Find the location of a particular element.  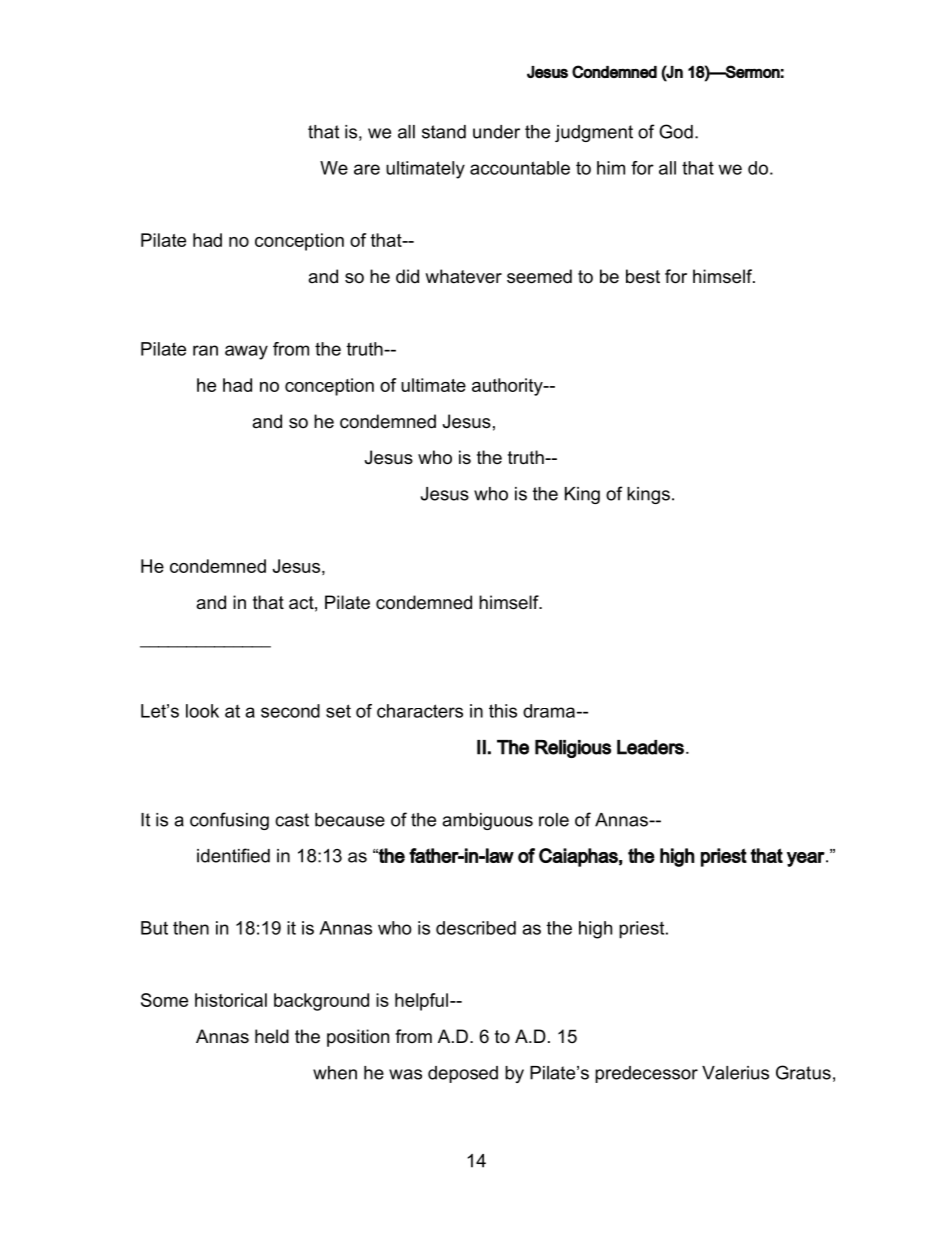

best is located at coordinates (643, 276).
